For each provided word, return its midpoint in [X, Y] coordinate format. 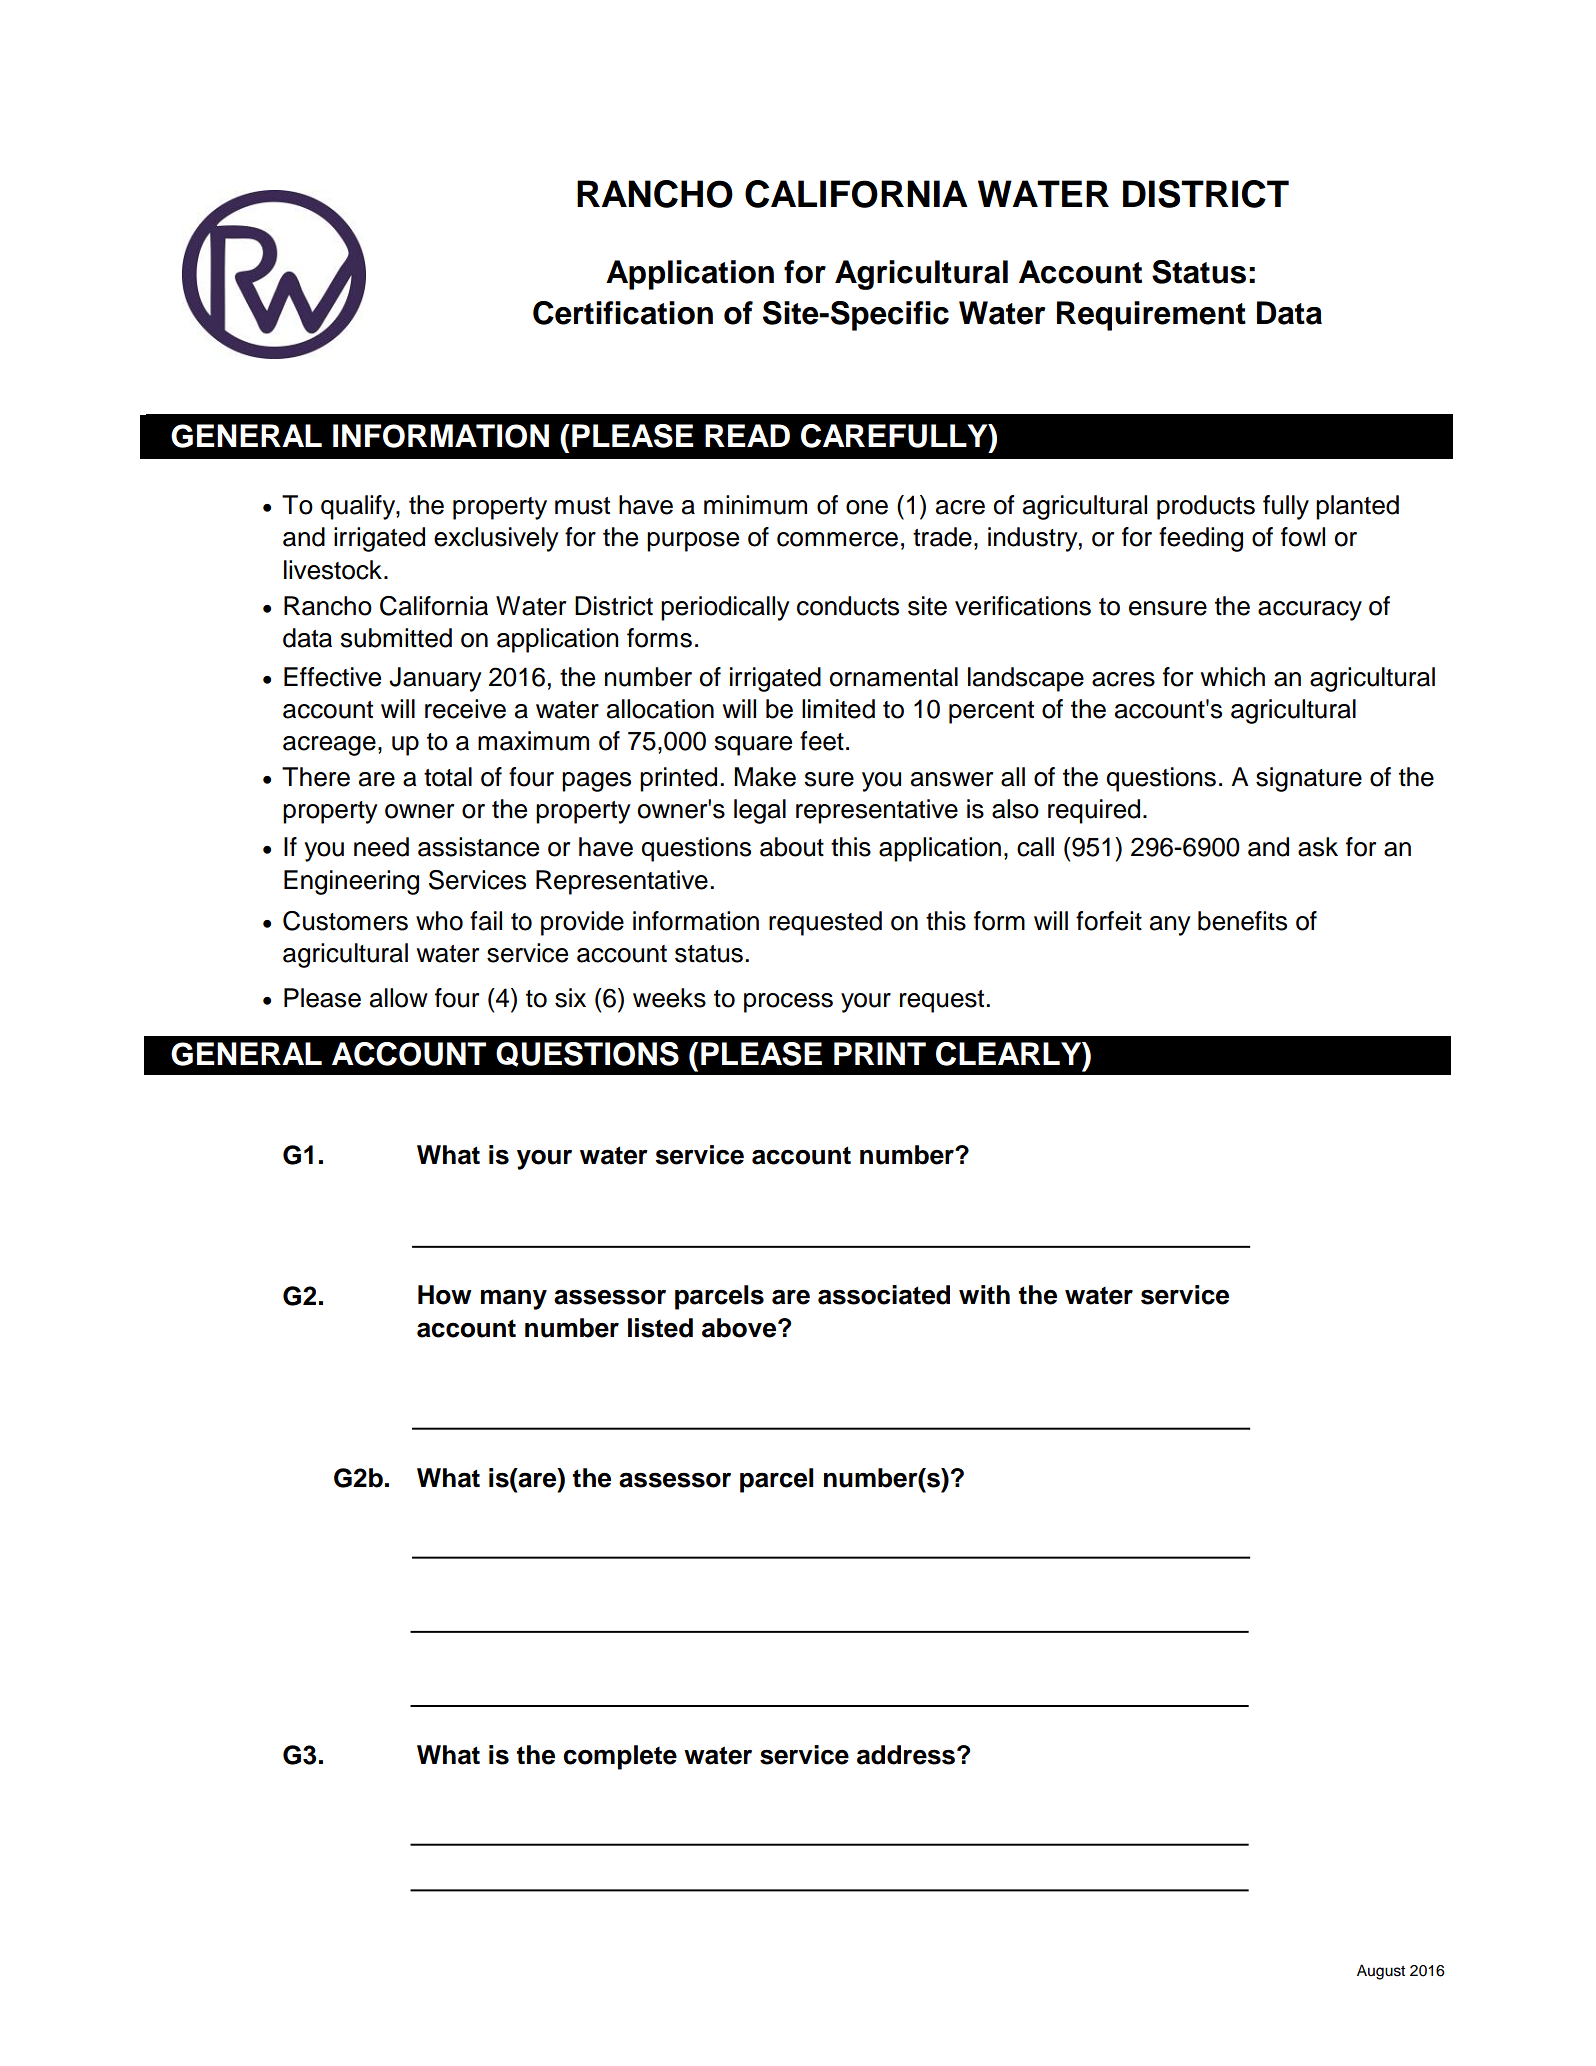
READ [747, 435]
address [906, 1755]
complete [620, 1757]
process [788, 1003]
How [445, 1295]
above [740, 1328]
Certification [623, 313]
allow [399, 998]
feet [822, 741]
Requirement [1151, 316]
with [984, 1294]
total [448, 777]
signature [1309, 779]
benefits [1242, 921]
